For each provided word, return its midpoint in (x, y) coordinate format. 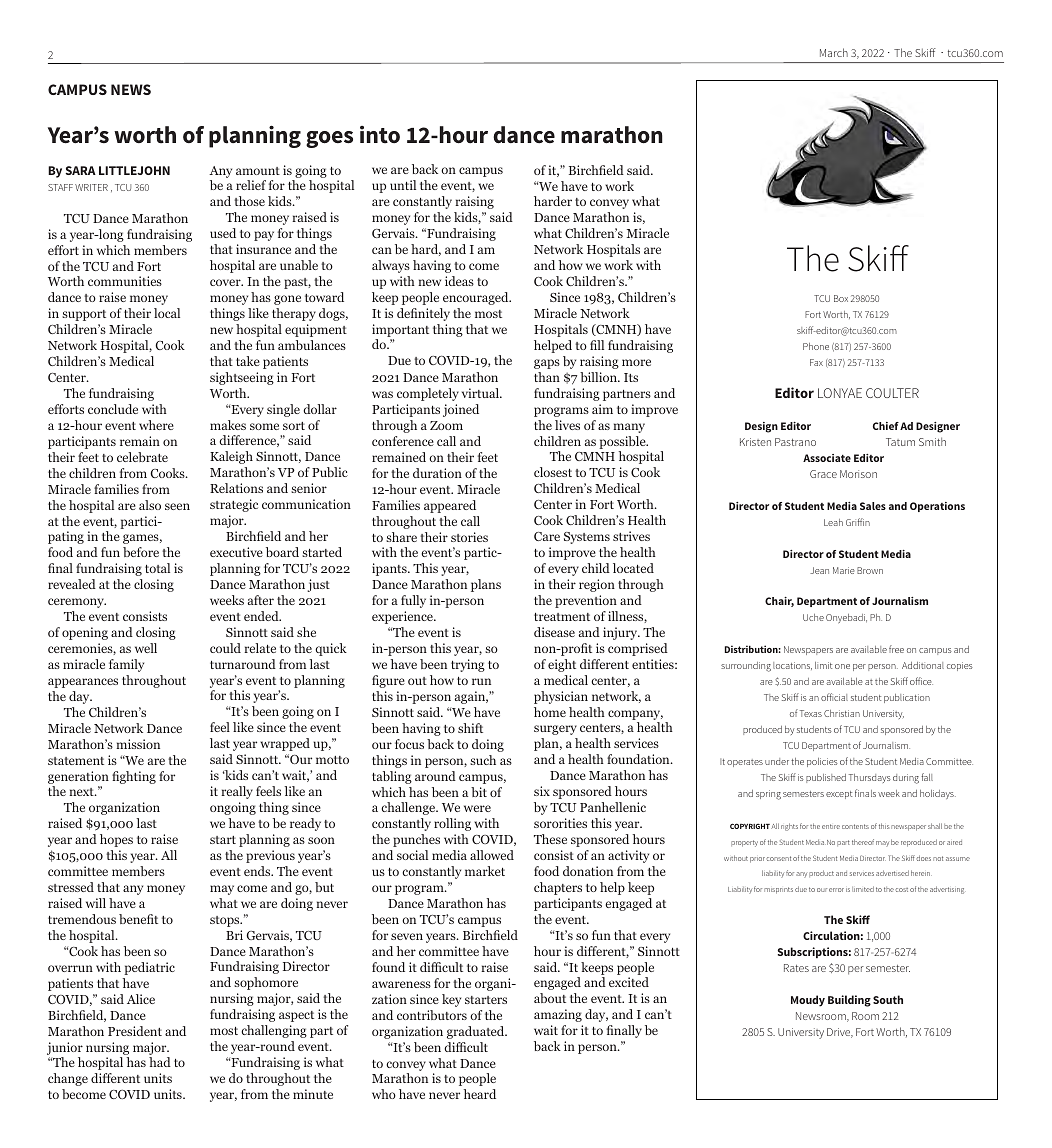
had (160, 1062)
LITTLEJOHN (134, 170)
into (380, 135)
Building (849, 1001)
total (157, 568)
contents (855, 826)
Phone (816, 346)
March (834, 52)
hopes (116, 840)
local (167, 313)
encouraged (477, 298)
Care (547, 536)
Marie (844, 570)
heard (480, 1094)
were (477, 808)
